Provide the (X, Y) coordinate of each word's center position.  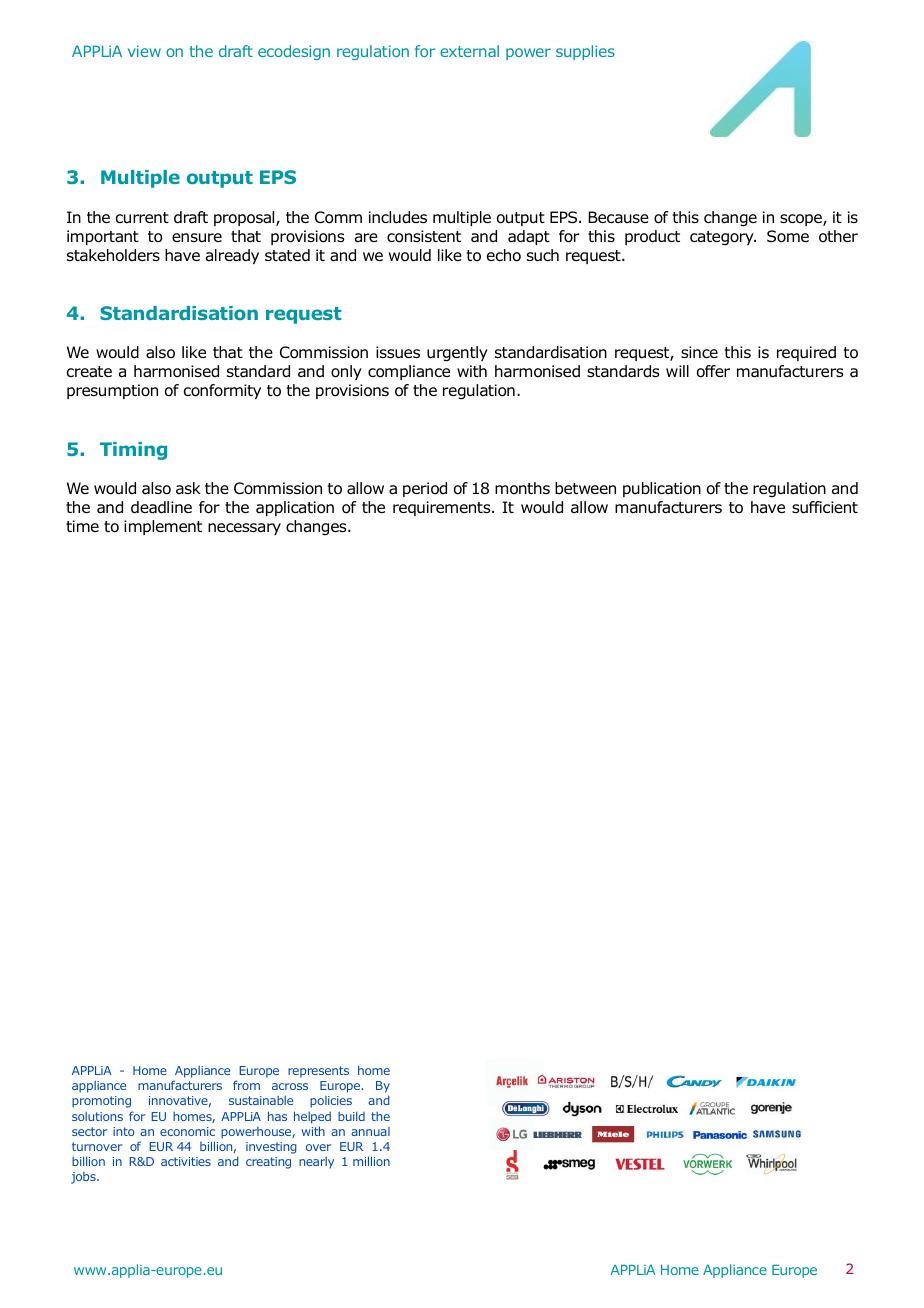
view (144, 51)
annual (370, 1131)
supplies (585, 52)
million (371, 1161)
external (469, 51)
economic (187, 1131)
